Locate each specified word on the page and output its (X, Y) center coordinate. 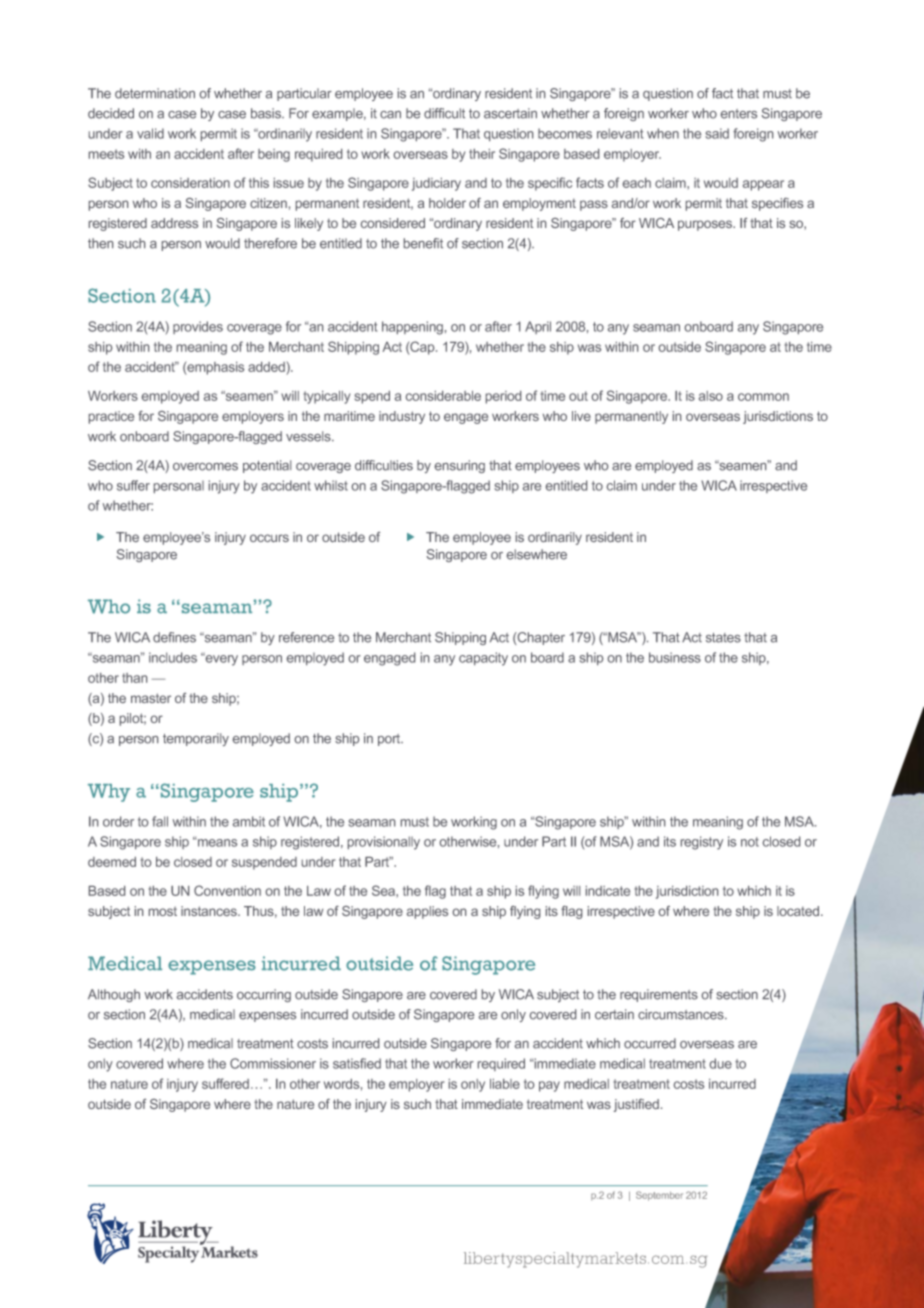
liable (505, 1084)
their (482, 154)
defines (174, 637)
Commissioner (273, 1063)
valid (150, 133)
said (717, 133)
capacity (483, 659)
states (723, 638)
